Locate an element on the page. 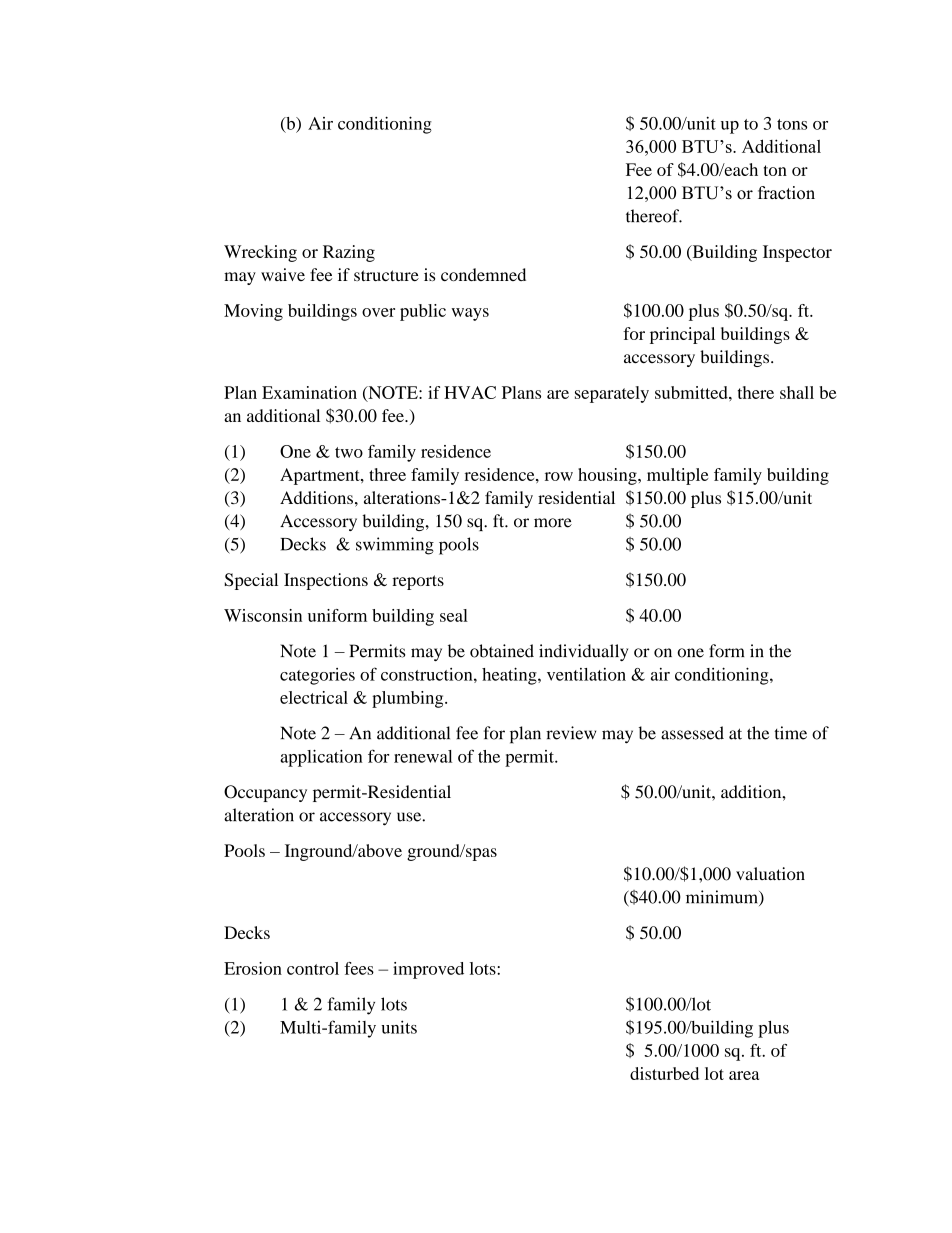  control is located at coordinates (313, 968).
